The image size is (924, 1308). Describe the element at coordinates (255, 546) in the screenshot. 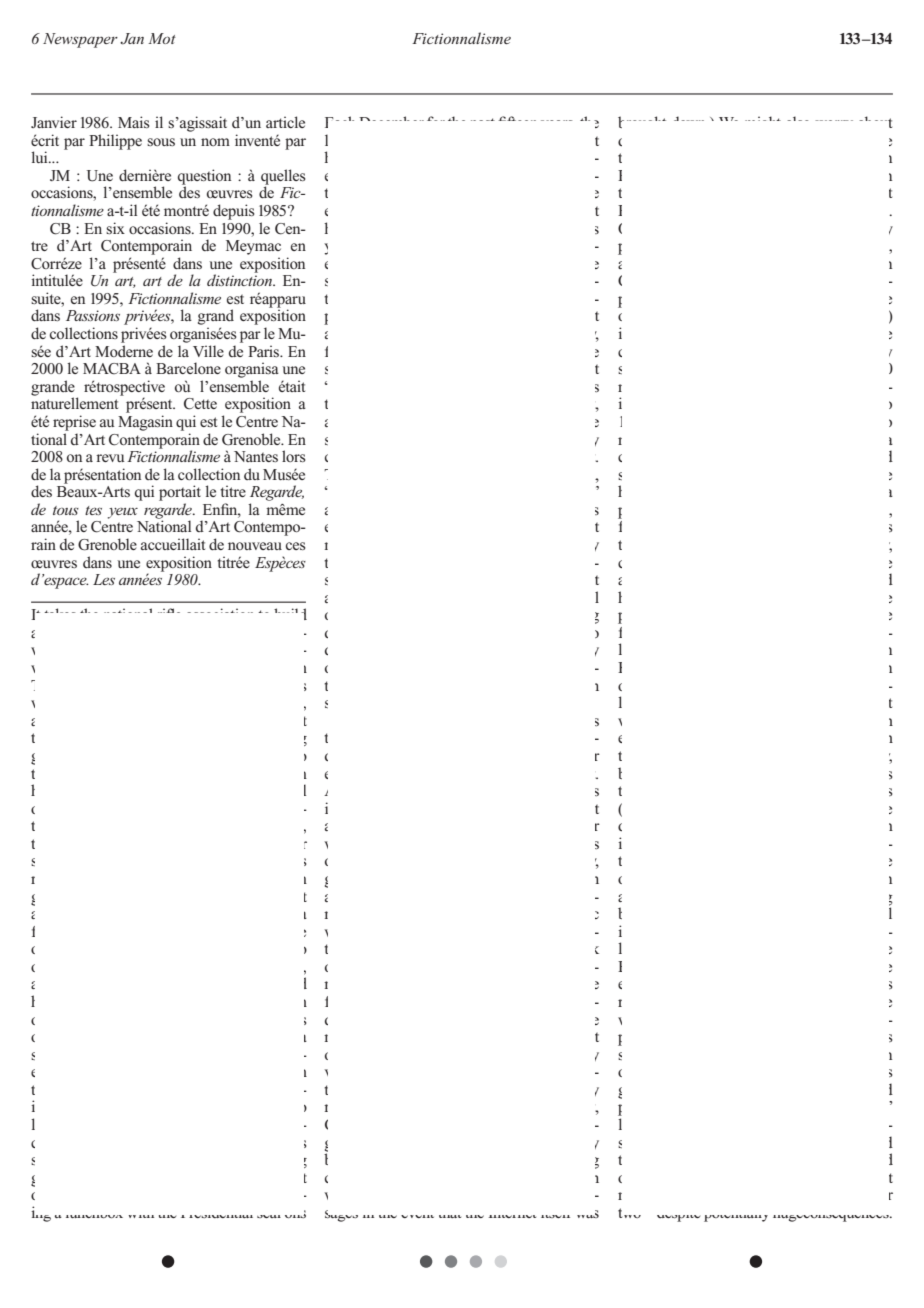

I see `nouveau` at that location.
